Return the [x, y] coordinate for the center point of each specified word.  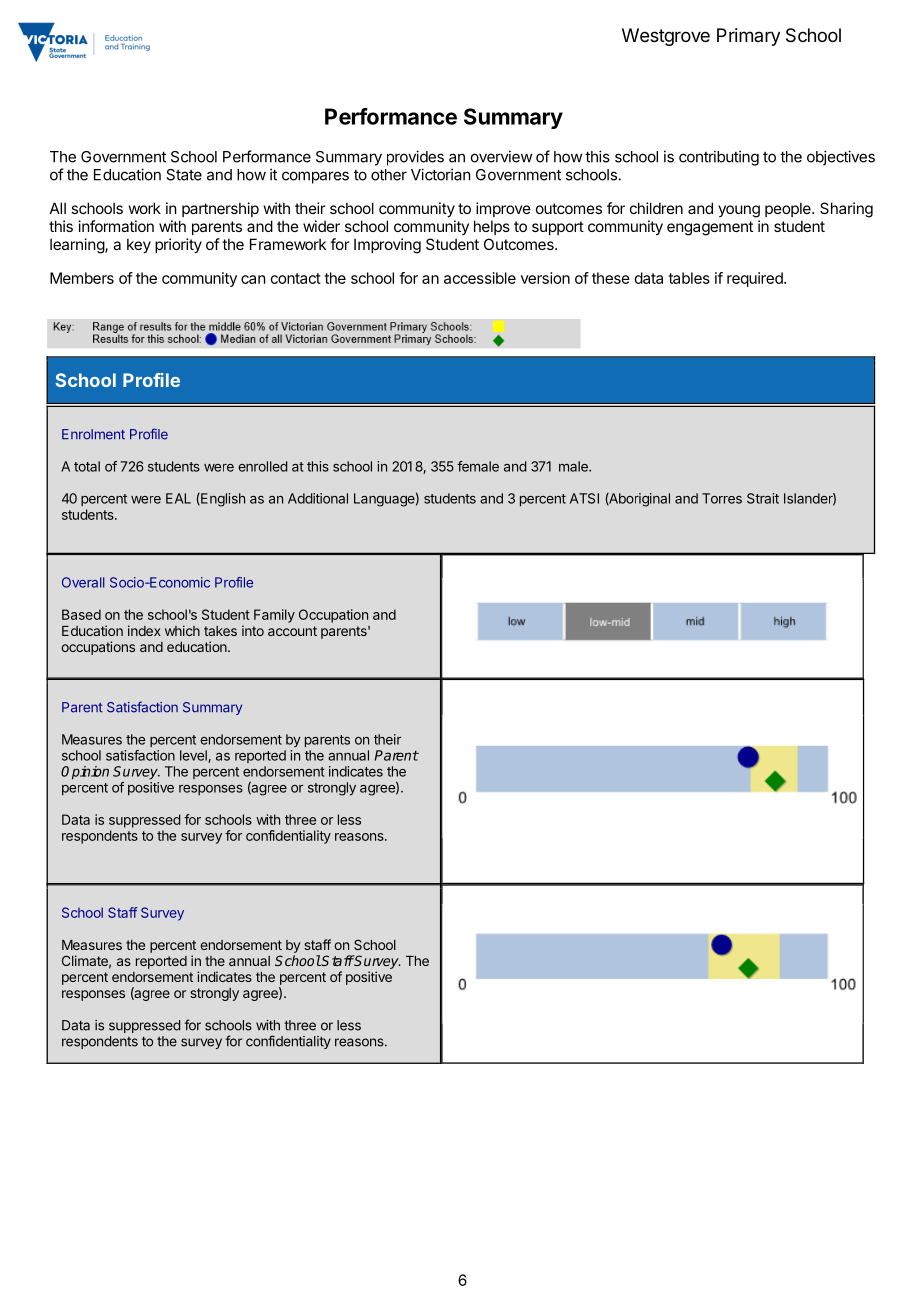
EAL [178, 498]
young [739, 211]
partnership [220, 209]
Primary [748, 37]
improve [503, 209]
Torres [722, 498]
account [292, 631]
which [182, 630]
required [756, 279]
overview [501, 156]
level [194, 756]
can [253, 279]
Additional [318, 498]
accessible [480, 278]
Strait [763, 498]
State [184, 175]
